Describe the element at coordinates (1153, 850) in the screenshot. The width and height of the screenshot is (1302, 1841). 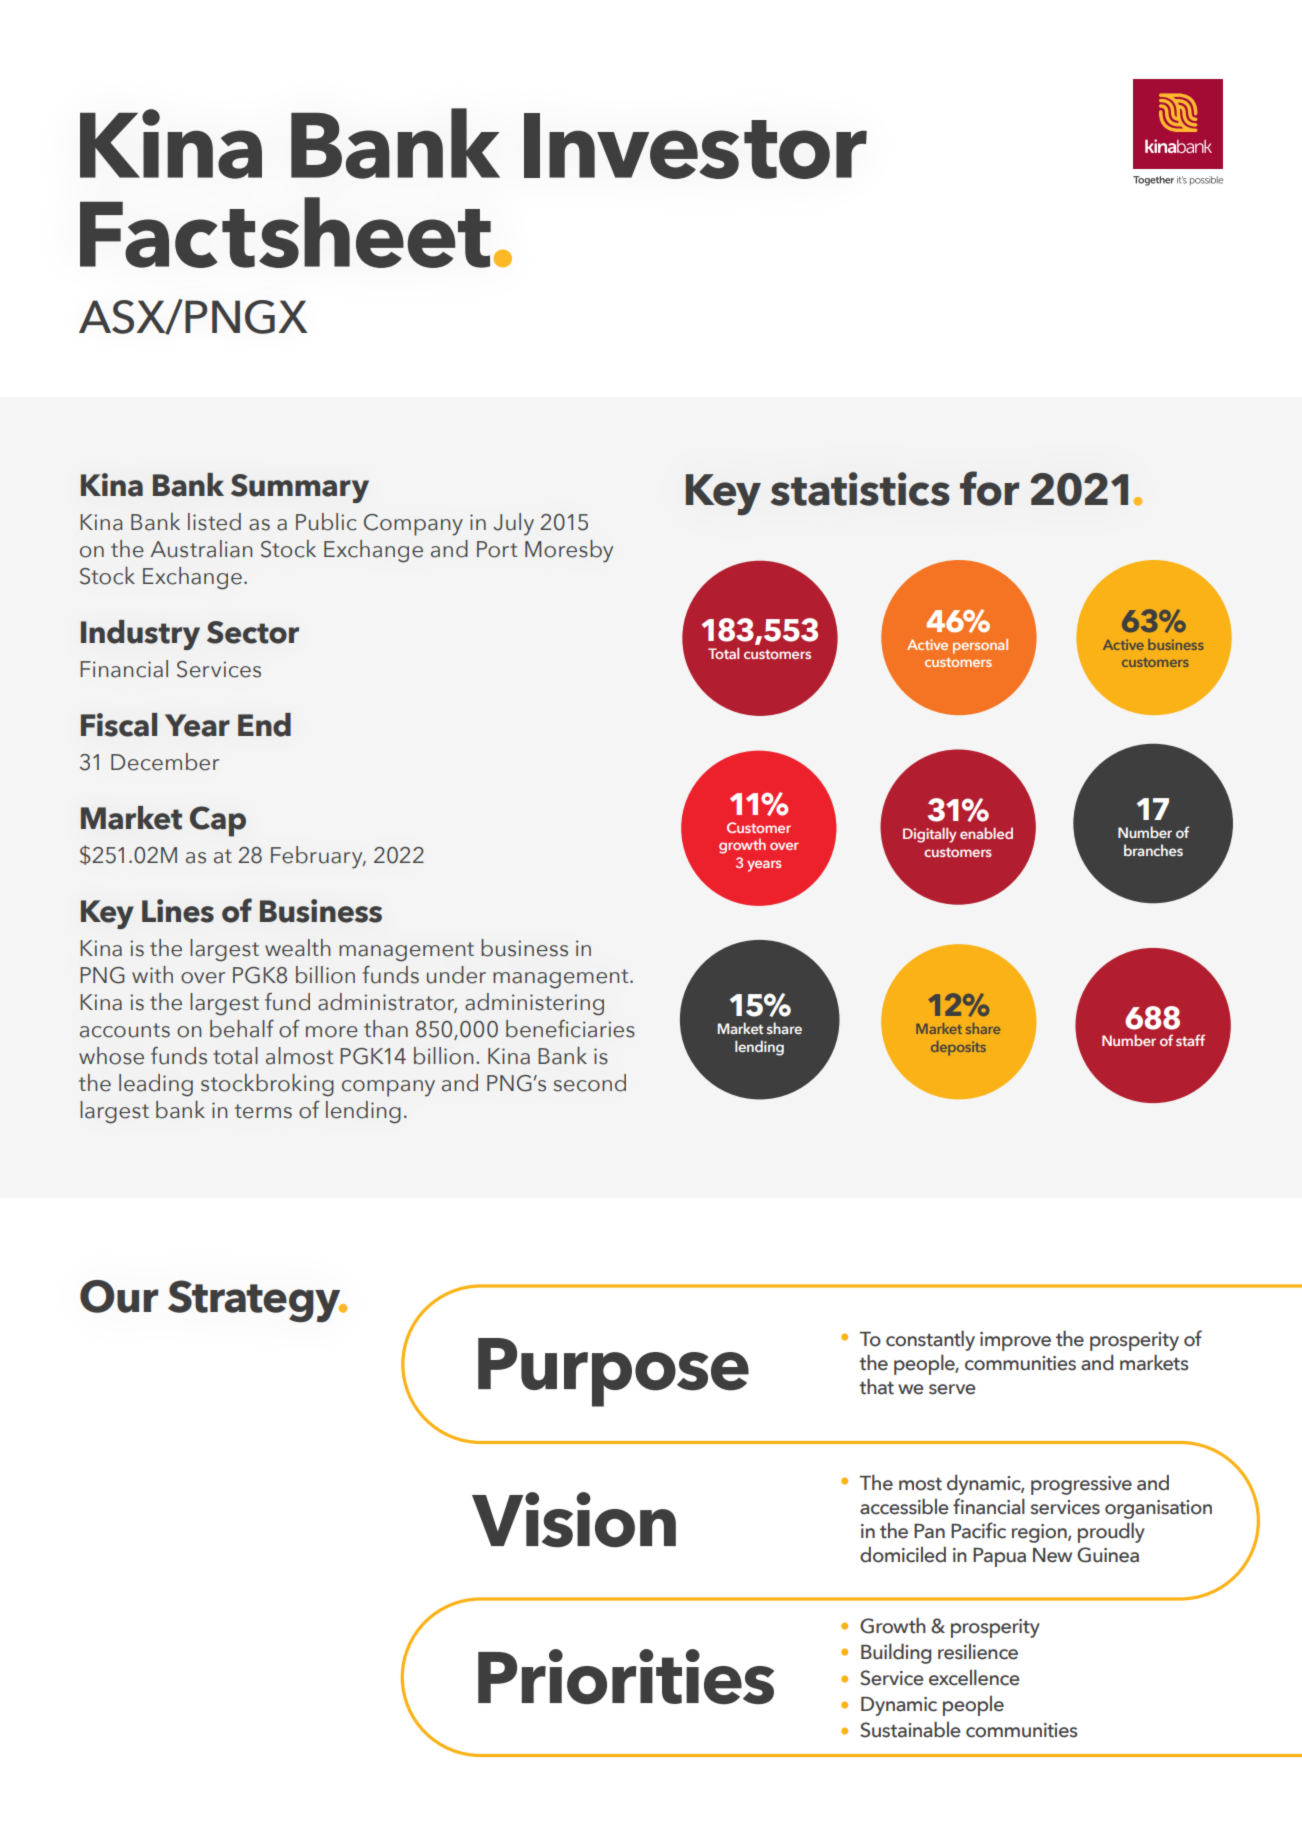
I see `branches` at that location.
